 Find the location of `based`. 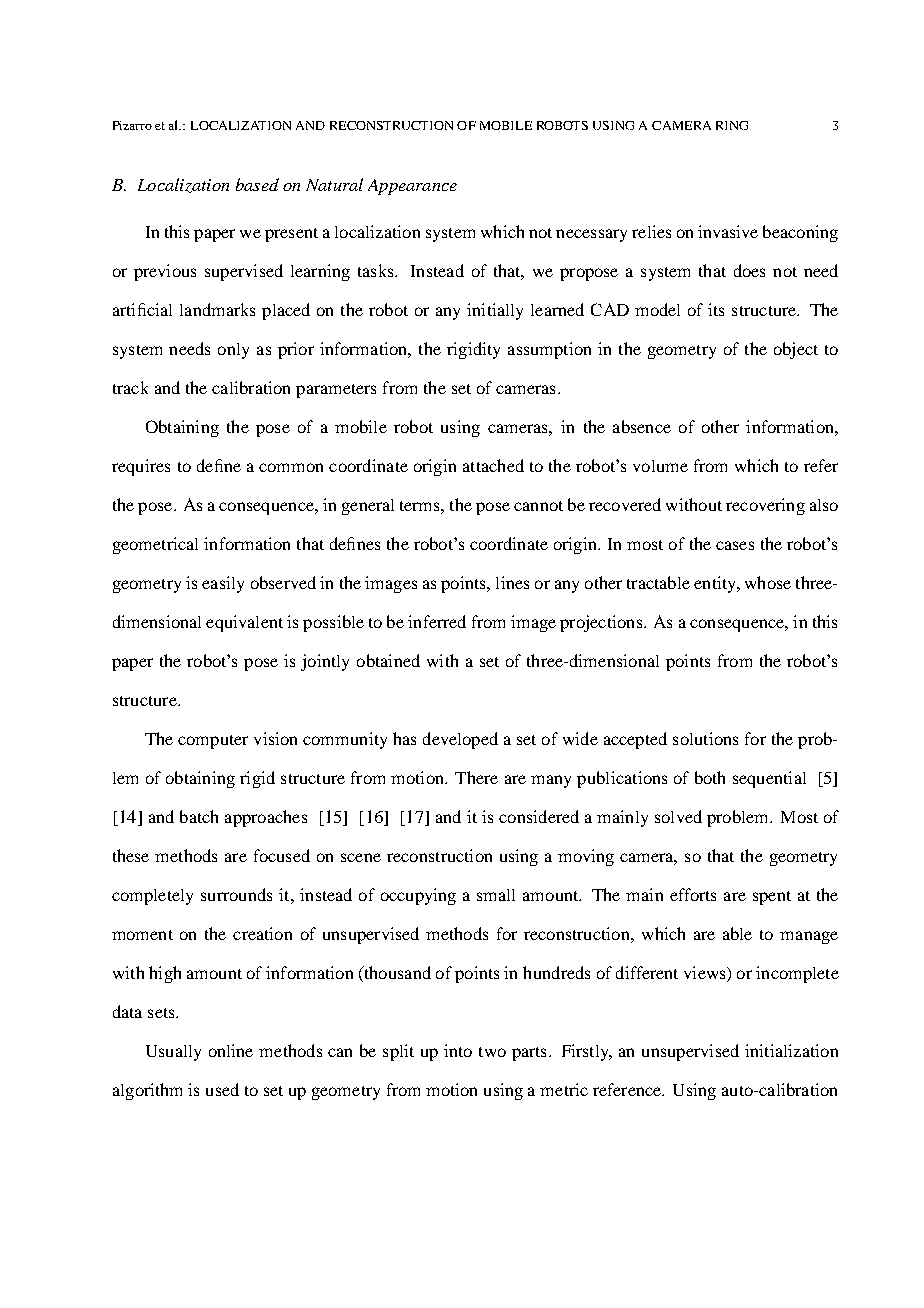

based is located at coordinates (257, 184).
